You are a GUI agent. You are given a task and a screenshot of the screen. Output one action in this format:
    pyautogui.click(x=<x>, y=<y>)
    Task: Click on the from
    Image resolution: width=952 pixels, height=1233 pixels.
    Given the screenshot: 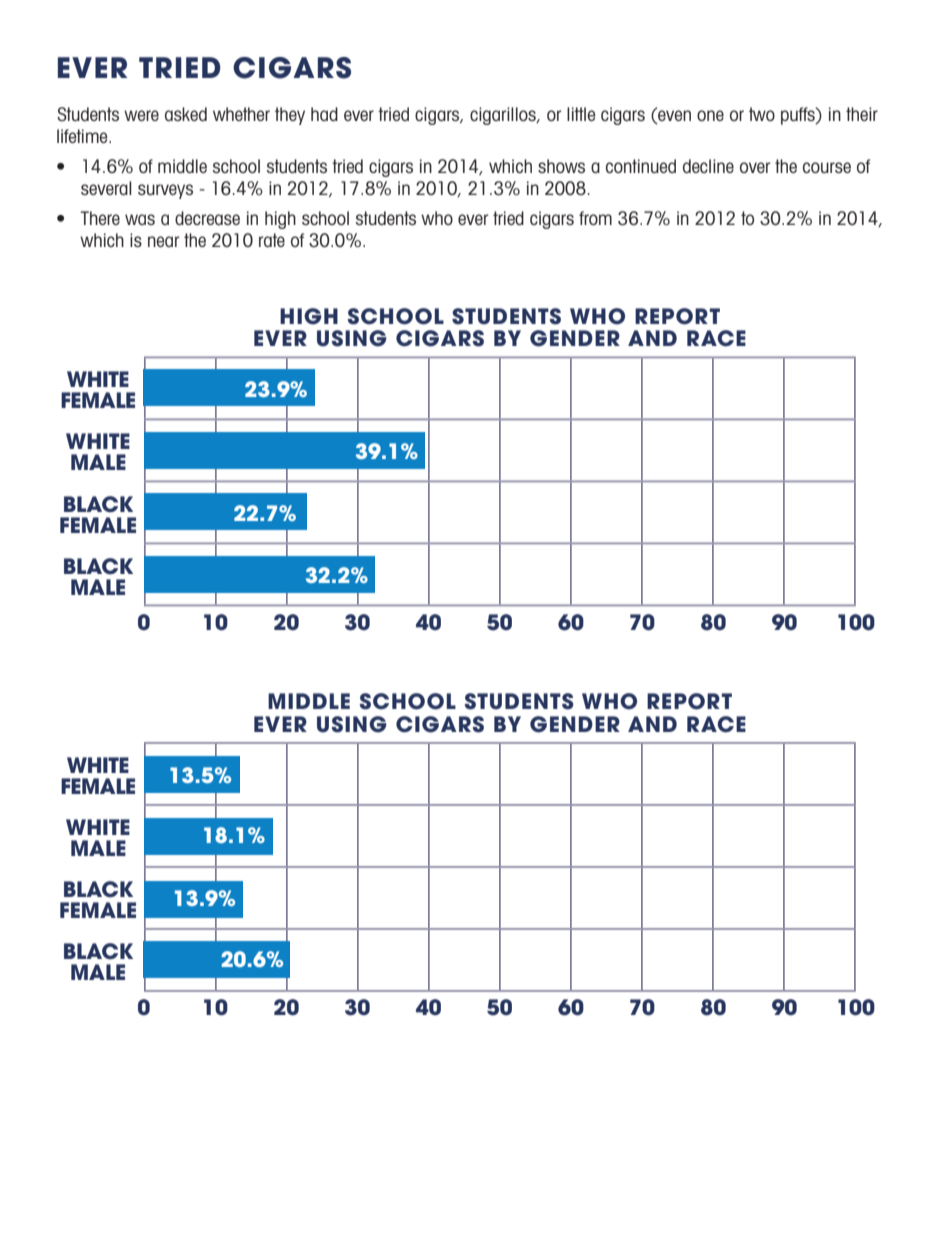 What is the action you would take?
    pyautogui.click(x=595, y=218)
